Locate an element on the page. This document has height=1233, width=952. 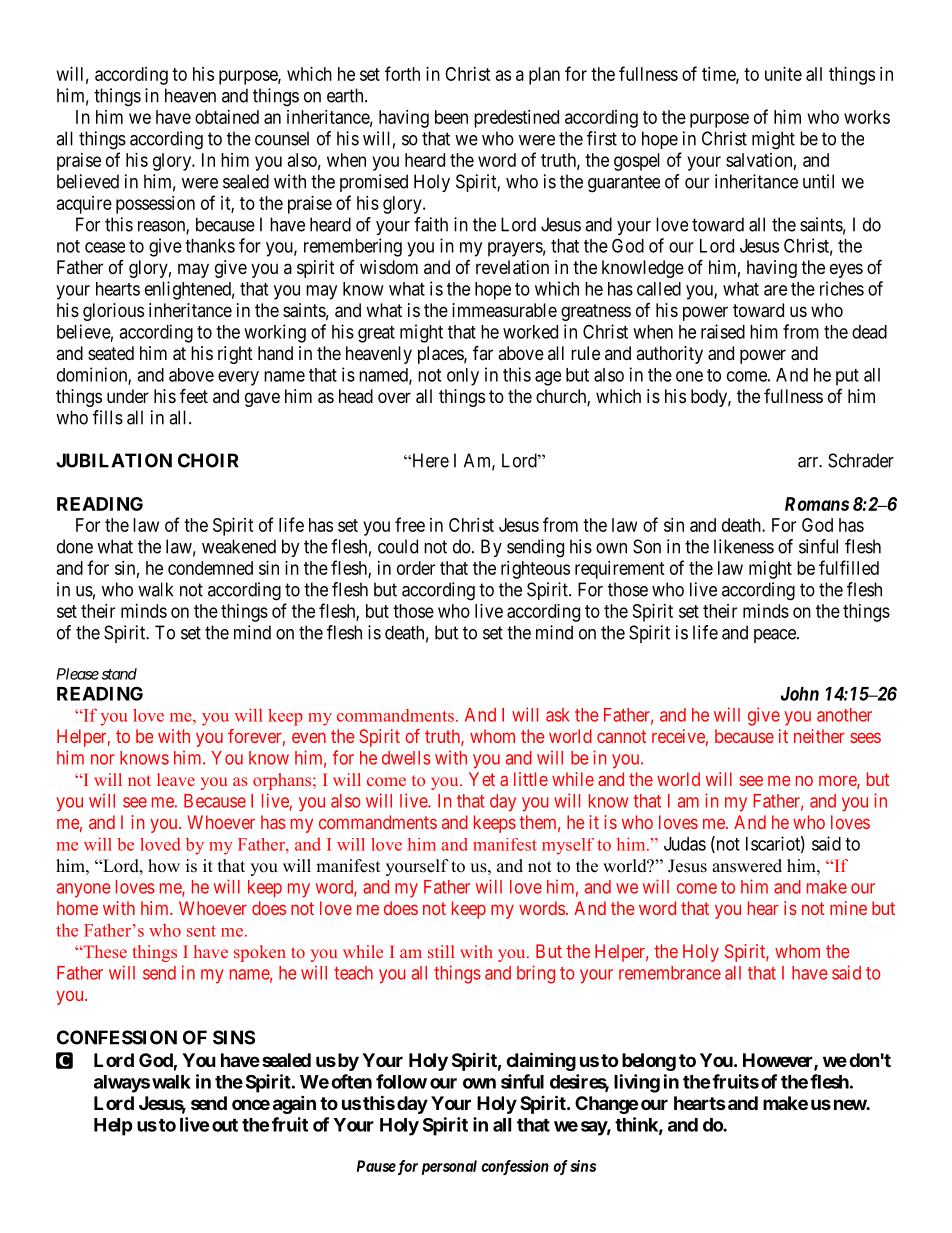
been is located at coordinates (451, 117).
